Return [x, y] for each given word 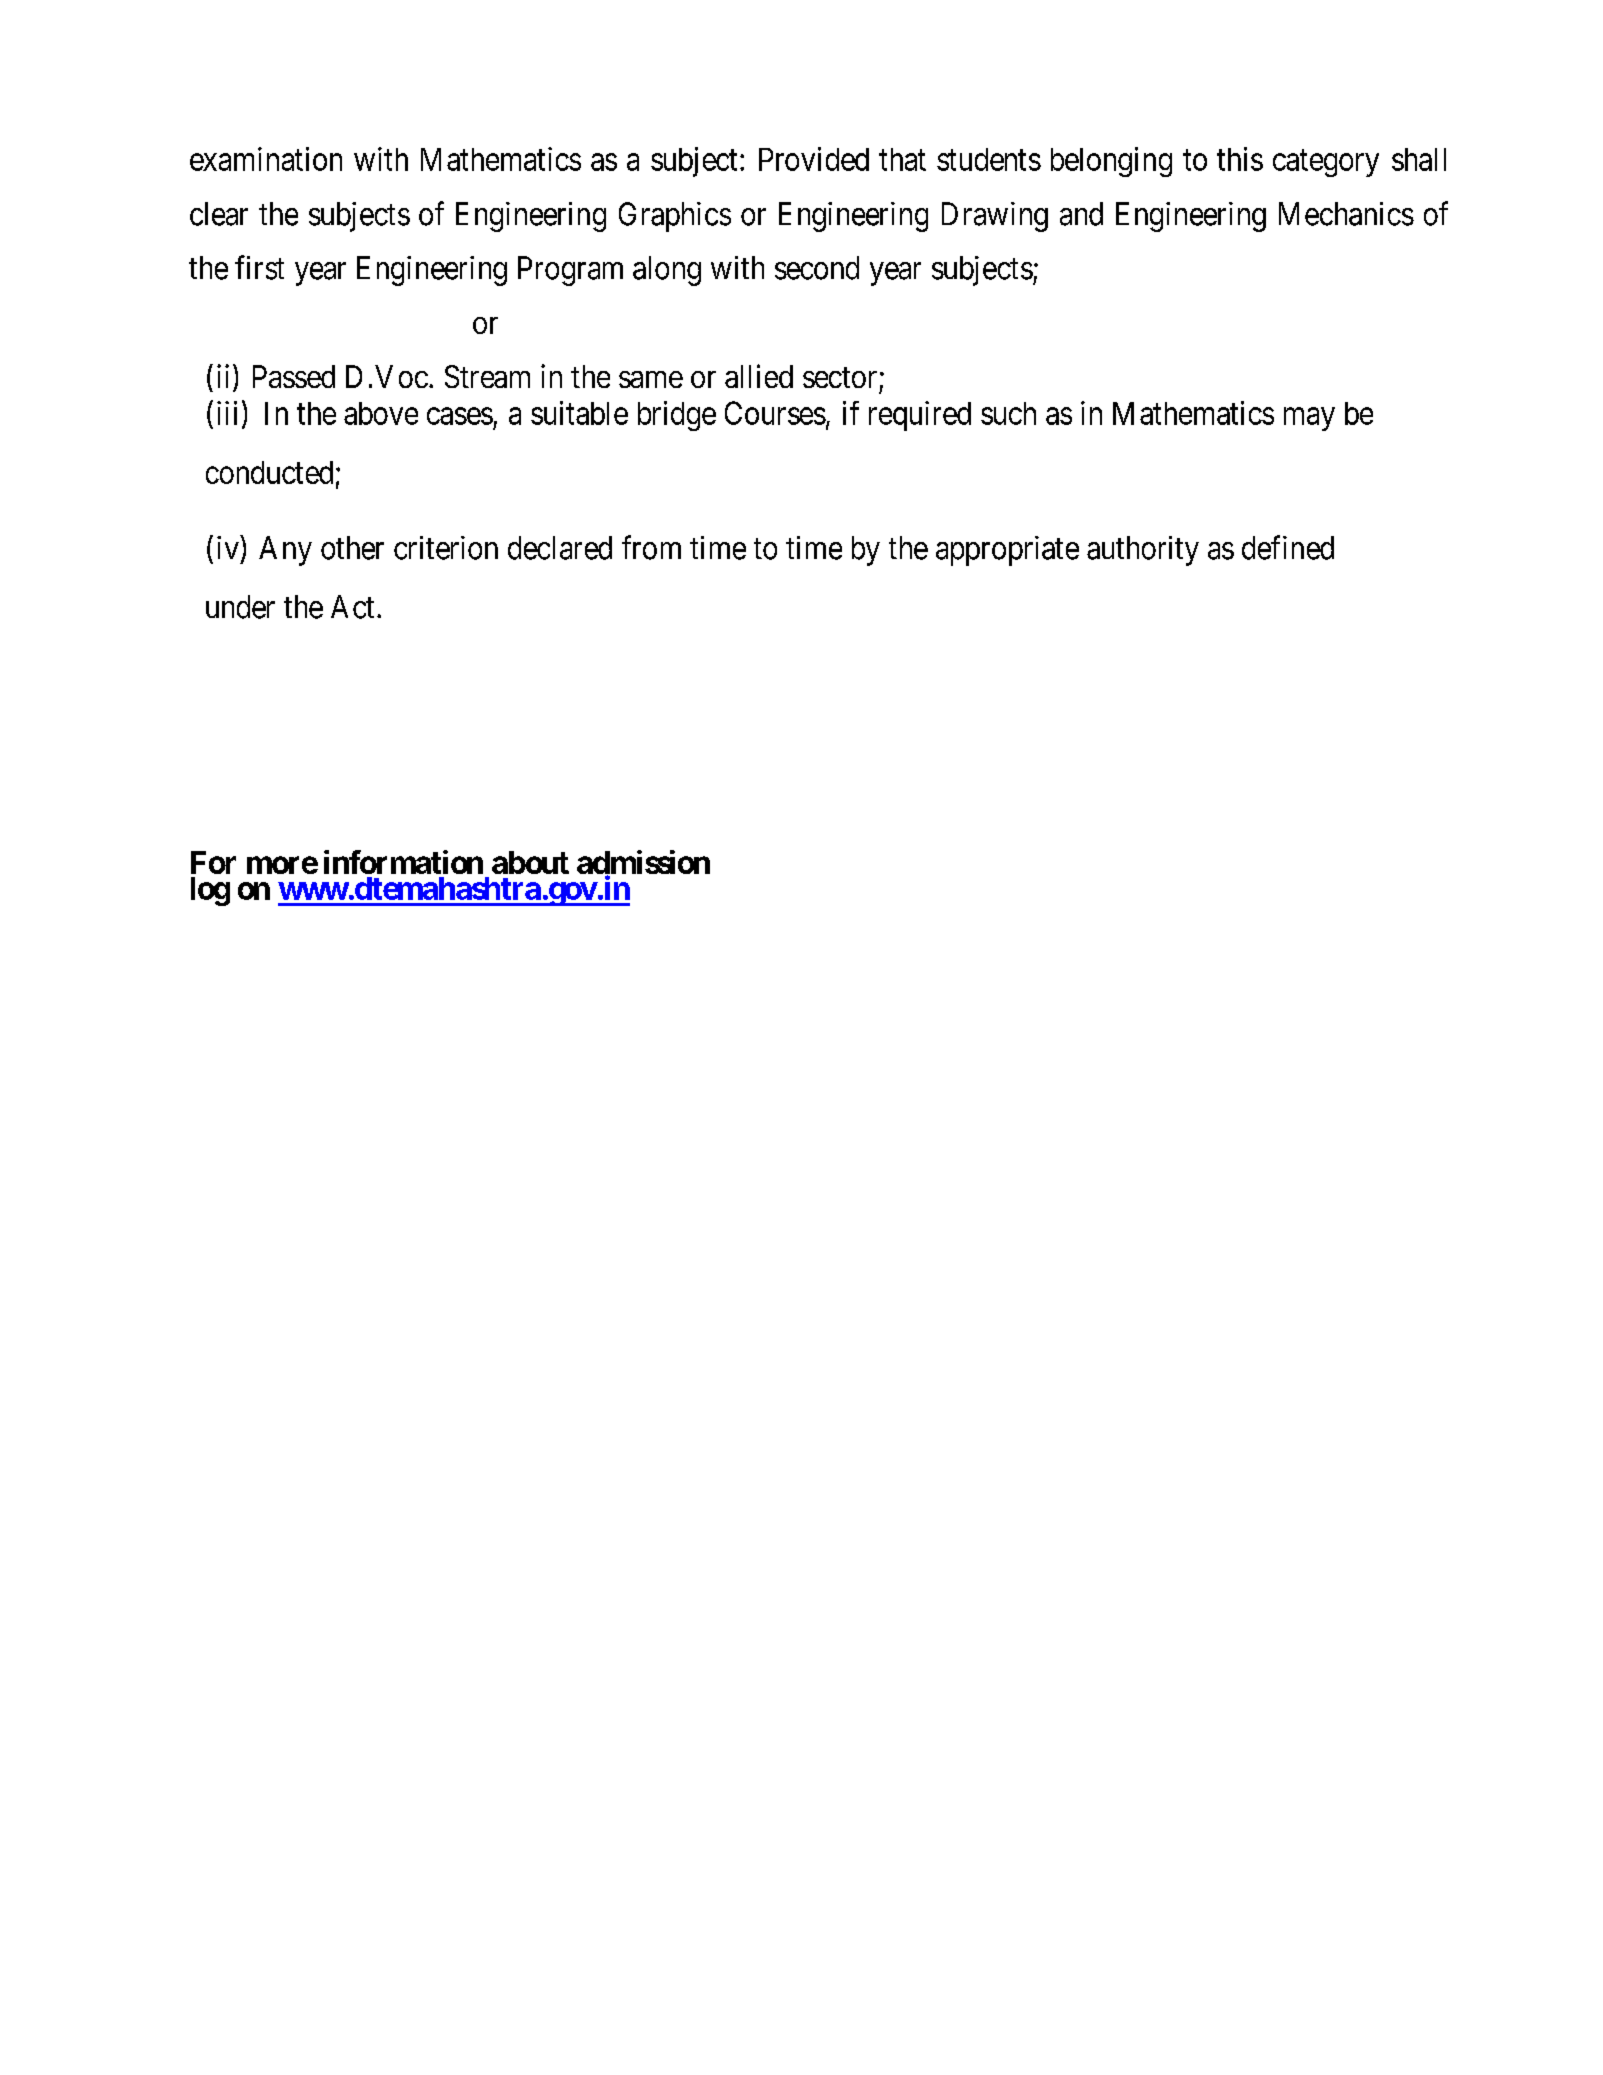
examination [266, 159]
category [1326, 163]
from [651, 547]
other [352, 548]
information [403, 862]
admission [643, 863]
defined [1288, 547]
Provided [814, 159]
